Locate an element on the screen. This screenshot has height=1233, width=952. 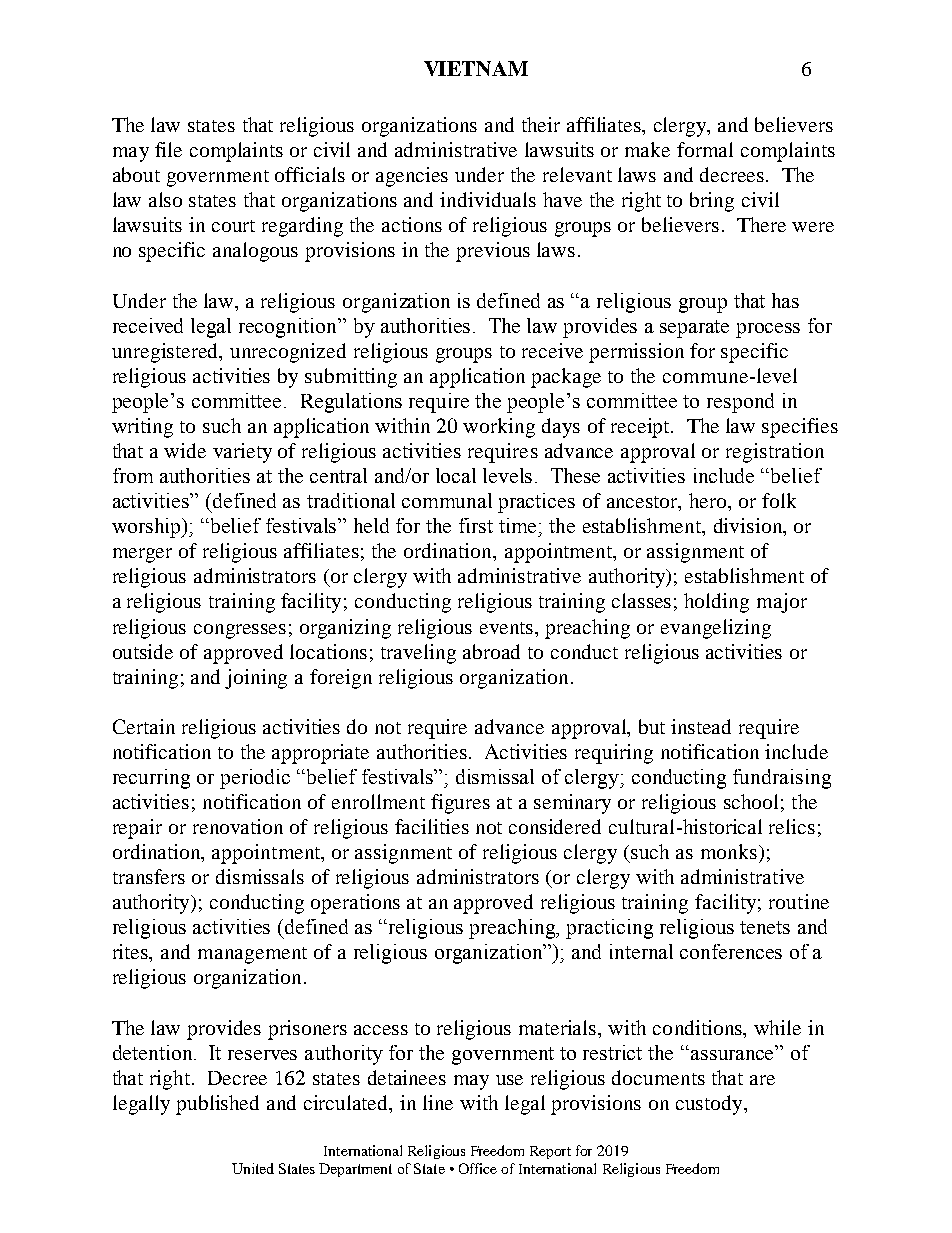
periodic is located at coordinates (255, 779).
